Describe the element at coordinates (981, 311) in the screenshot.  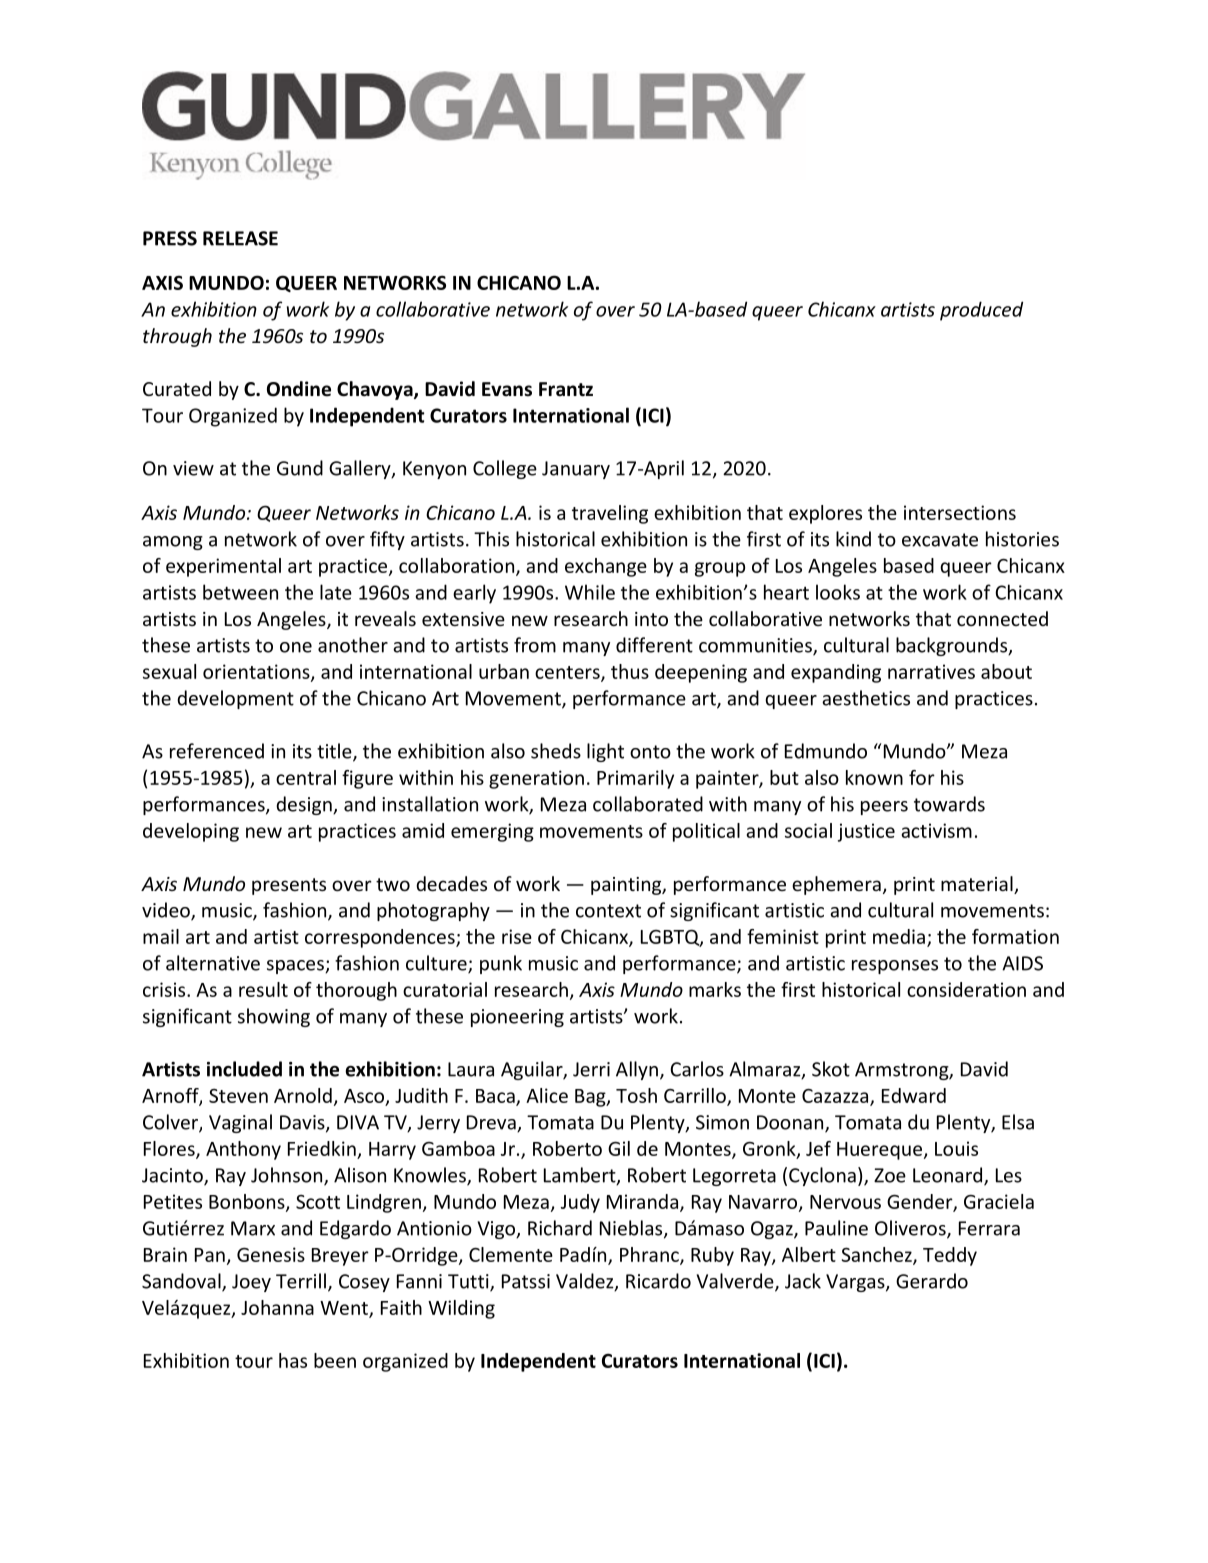
I see `produced` at that location.
